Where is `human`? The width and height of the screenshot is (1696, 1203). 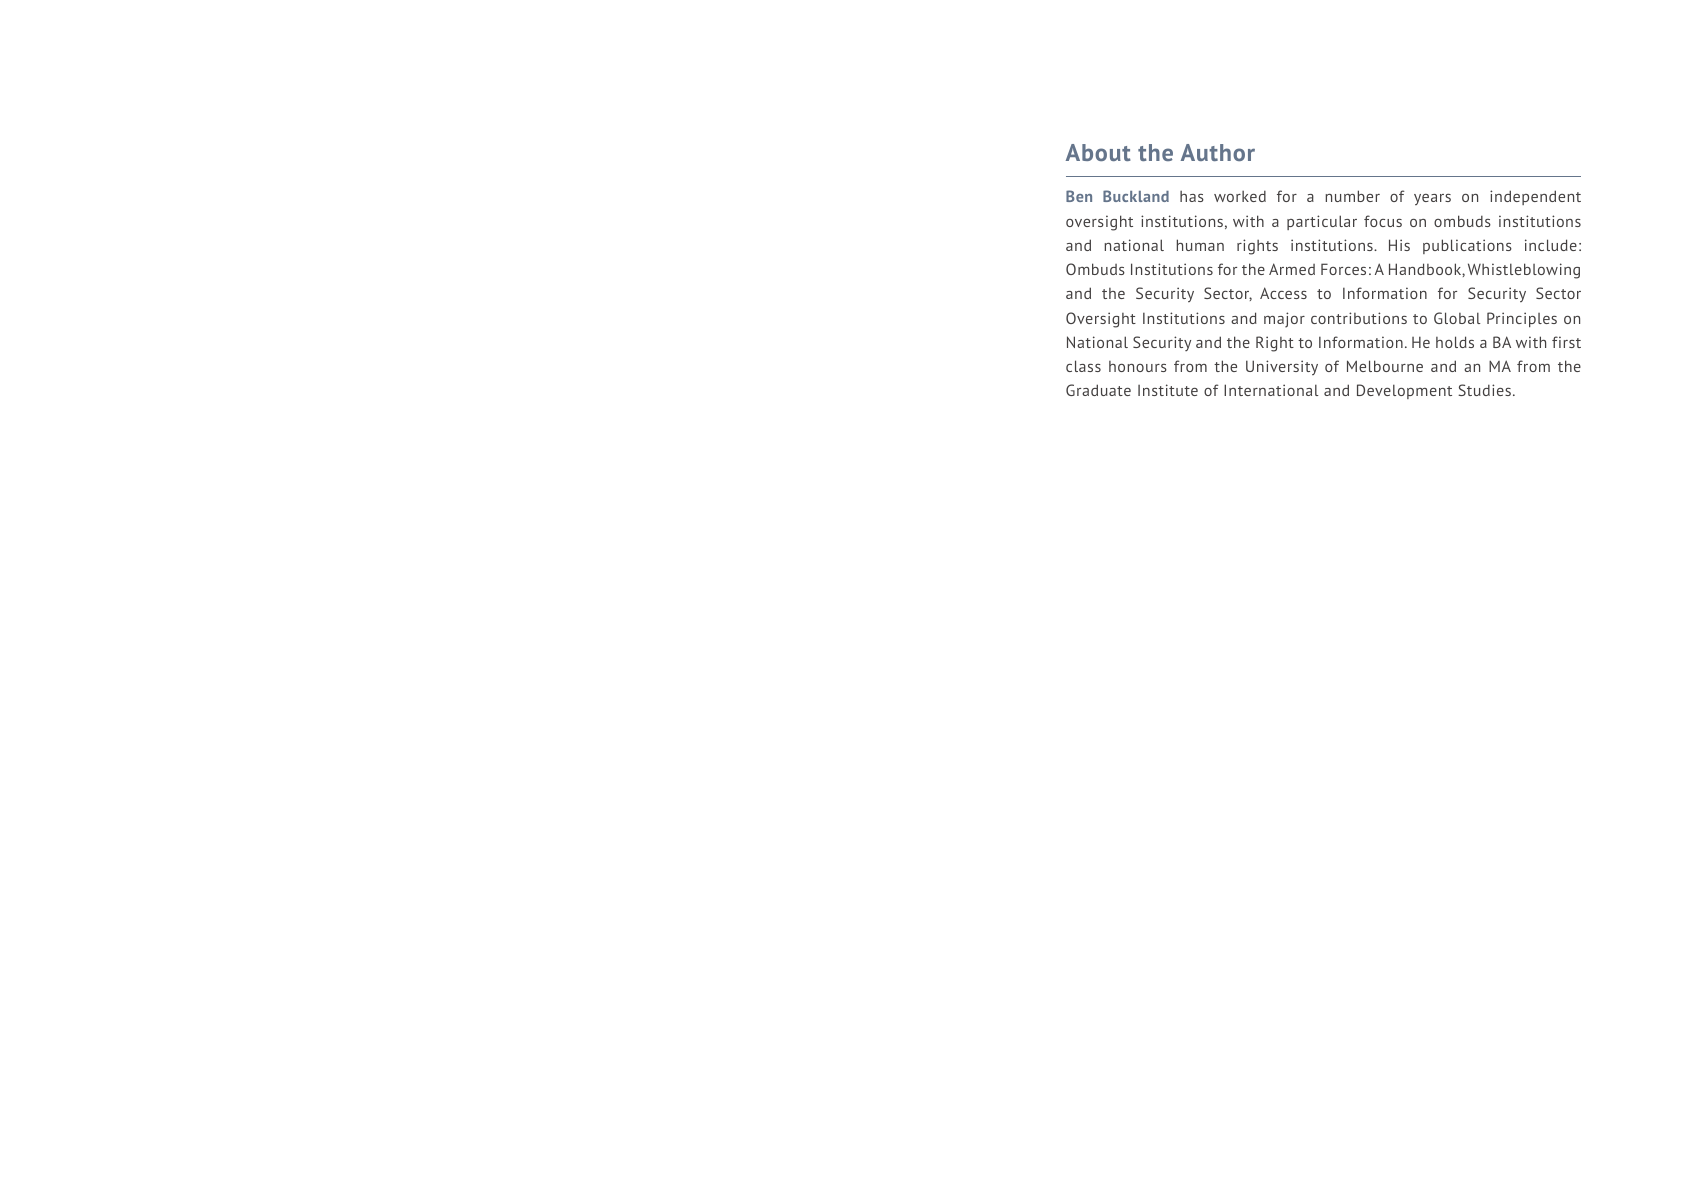 human is located at coordinates (1200, 245).
